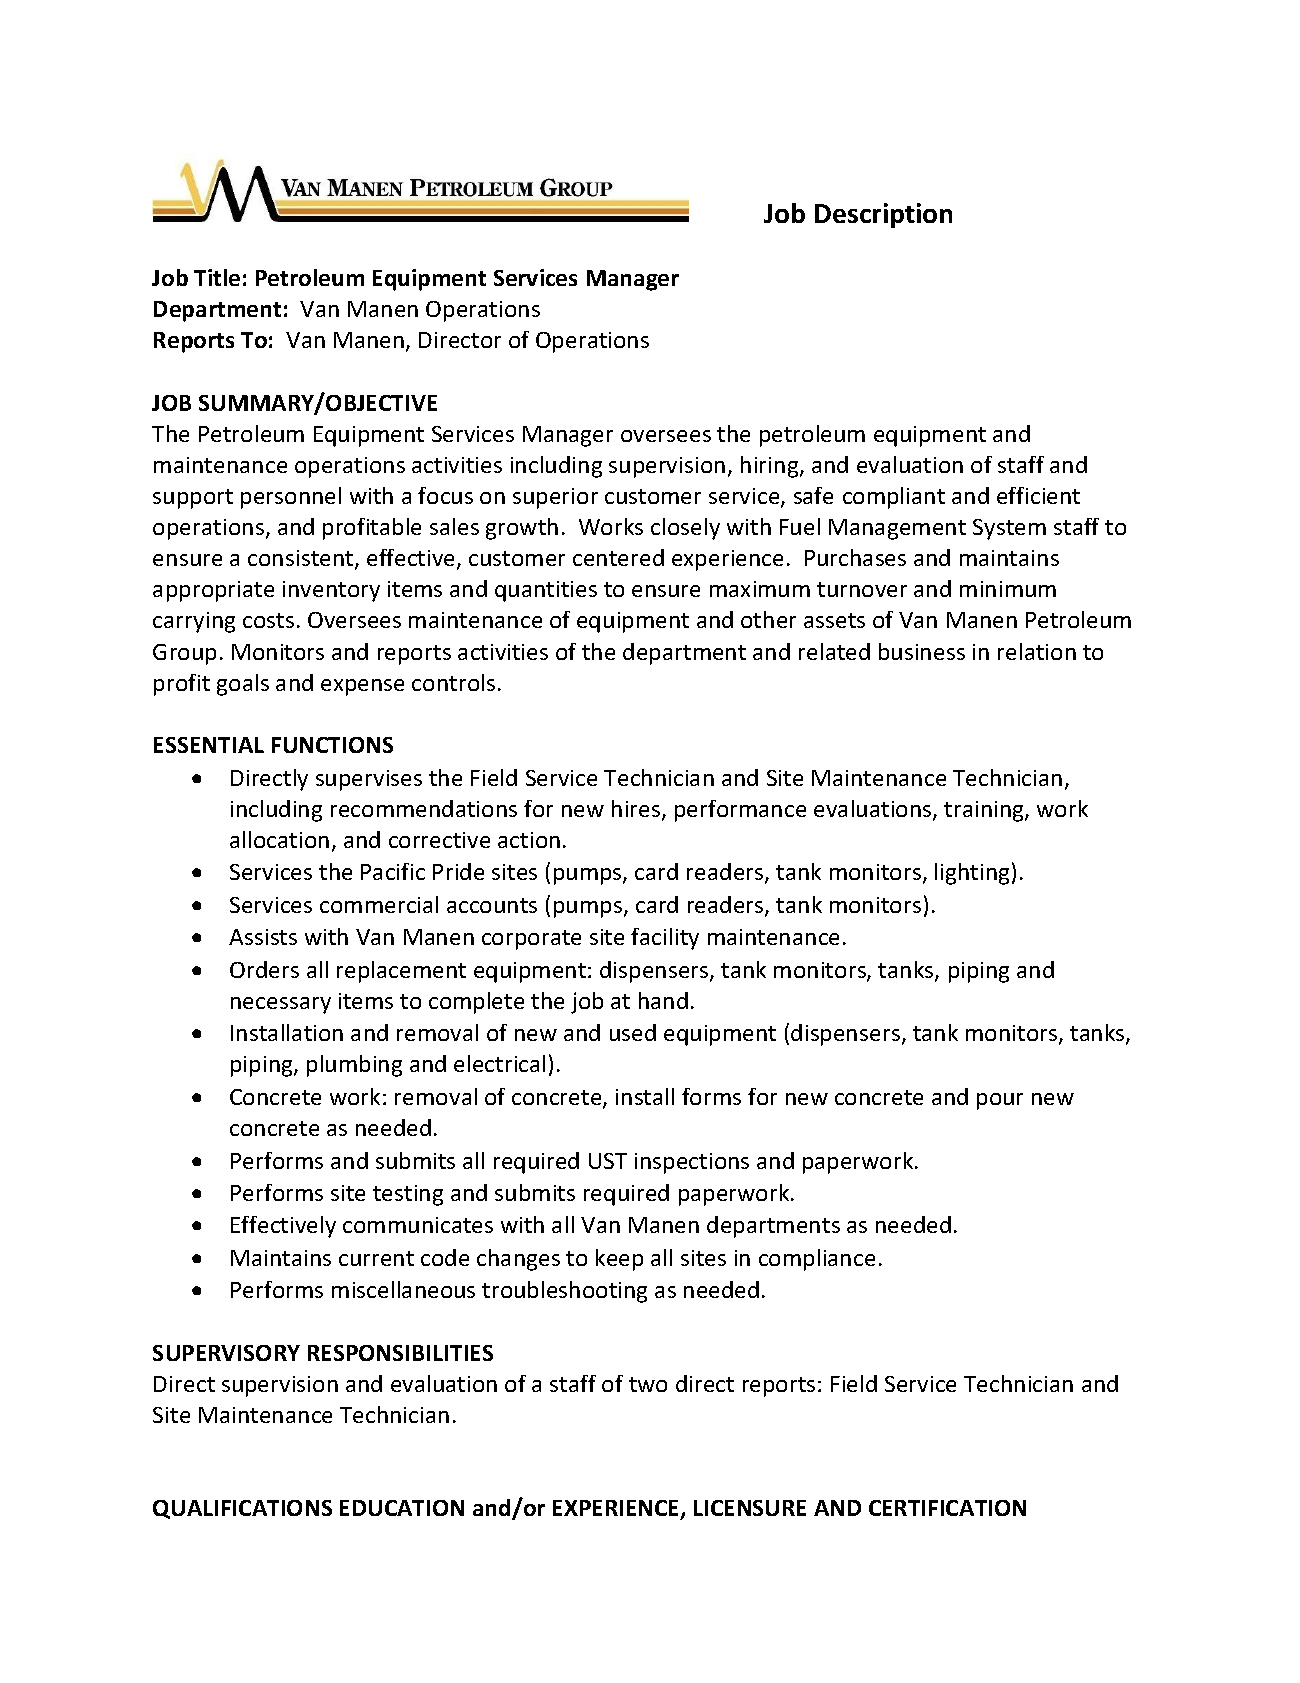 The width and height of the screenshot is (1300, 1683). What do you see at coordinates (972, 874) in the screenshot?
I see `lighting` at bounding box center [972, 874].
